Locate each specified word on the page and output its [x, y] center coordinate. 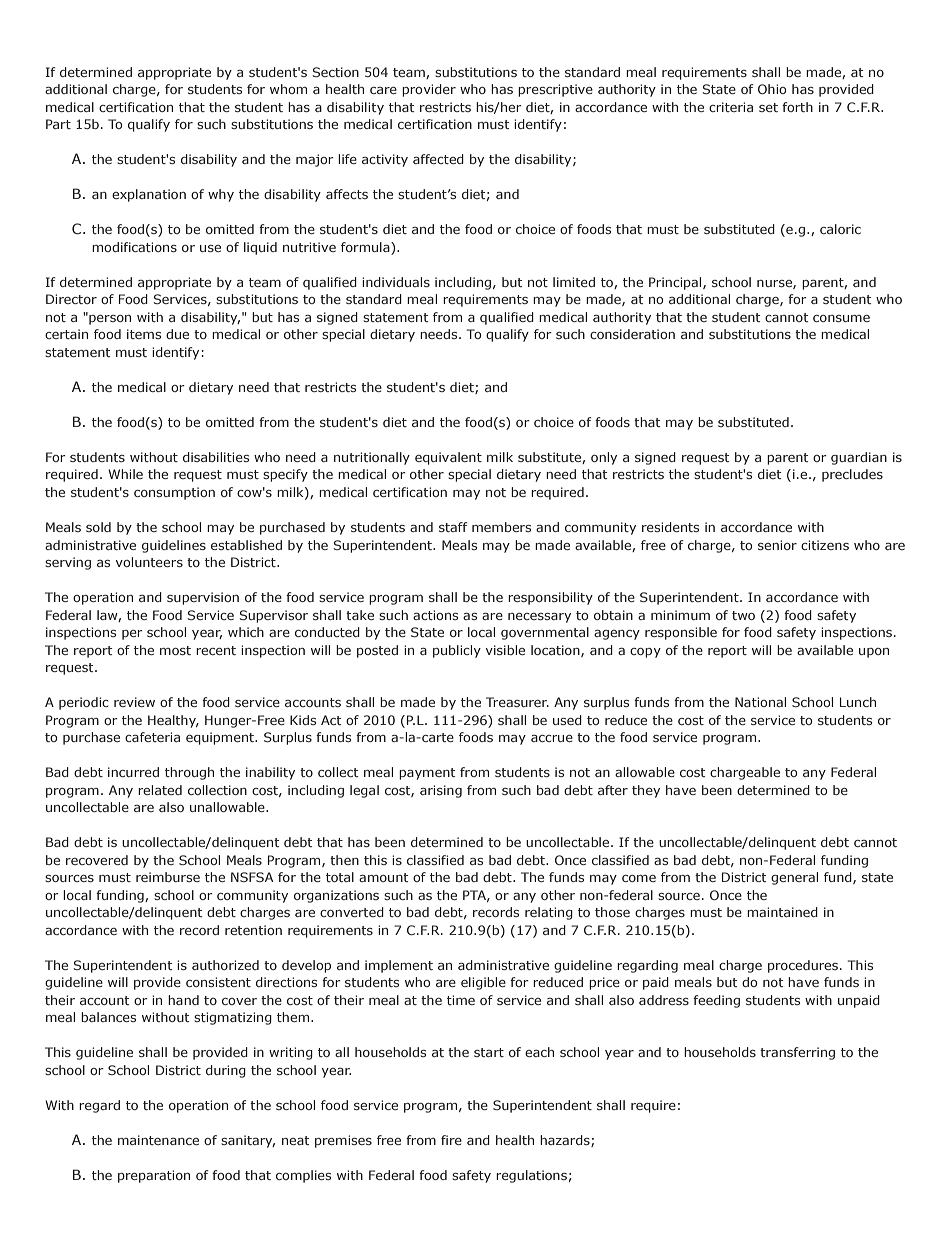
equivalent [448, 458]
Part [58, 124]
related [160, 790]
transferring [797, 1053]
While [125, 474]
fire [451, 1140]
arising [441, 791]
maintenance [158, 1140]
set [768, 107]
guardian [859, 458]
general [794, 878]
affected [438, 159]
